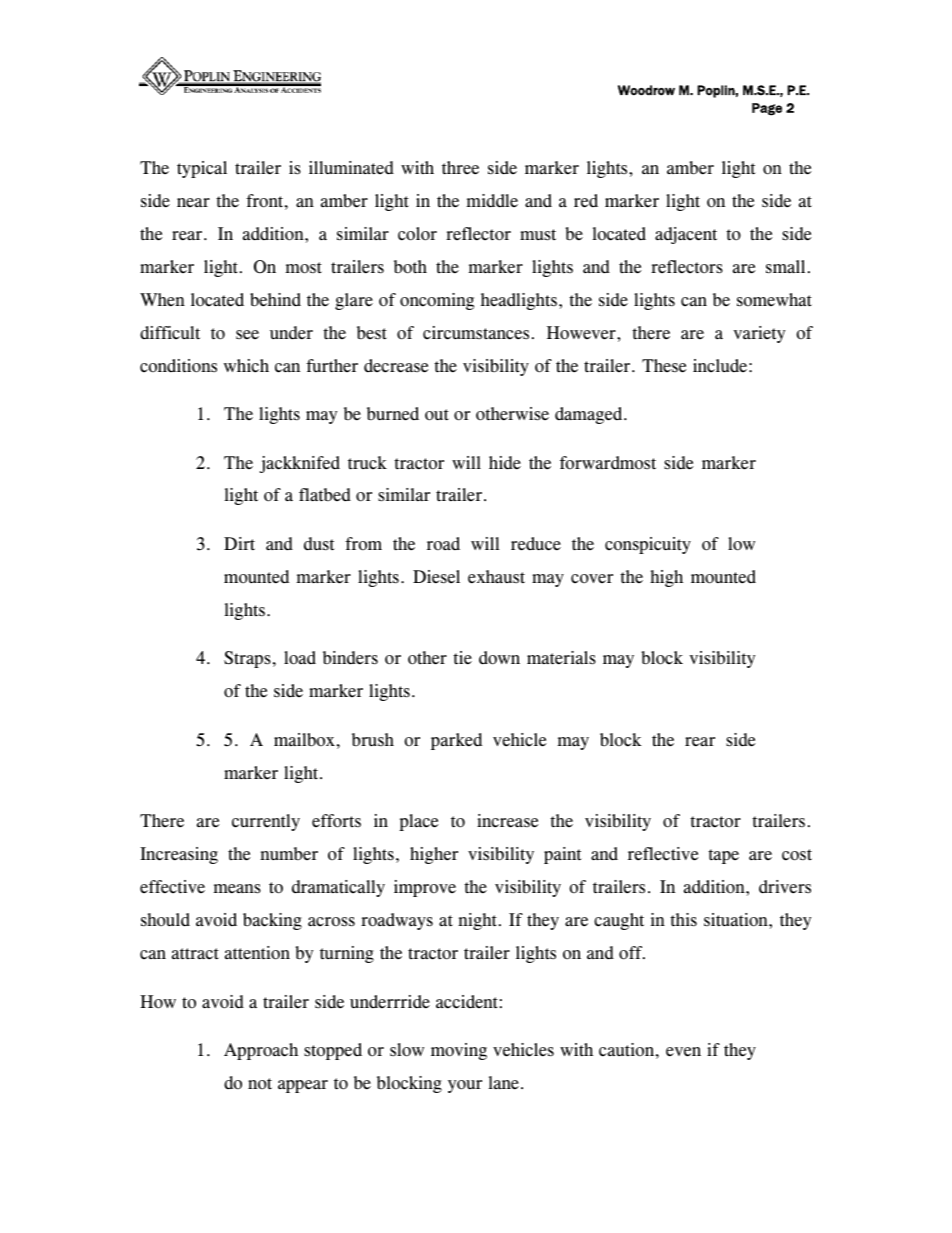 This screenshot has height=1233, width=952. Describe the element at coordinates (456, 741) in the screenshot. I see `parked` at that location.
